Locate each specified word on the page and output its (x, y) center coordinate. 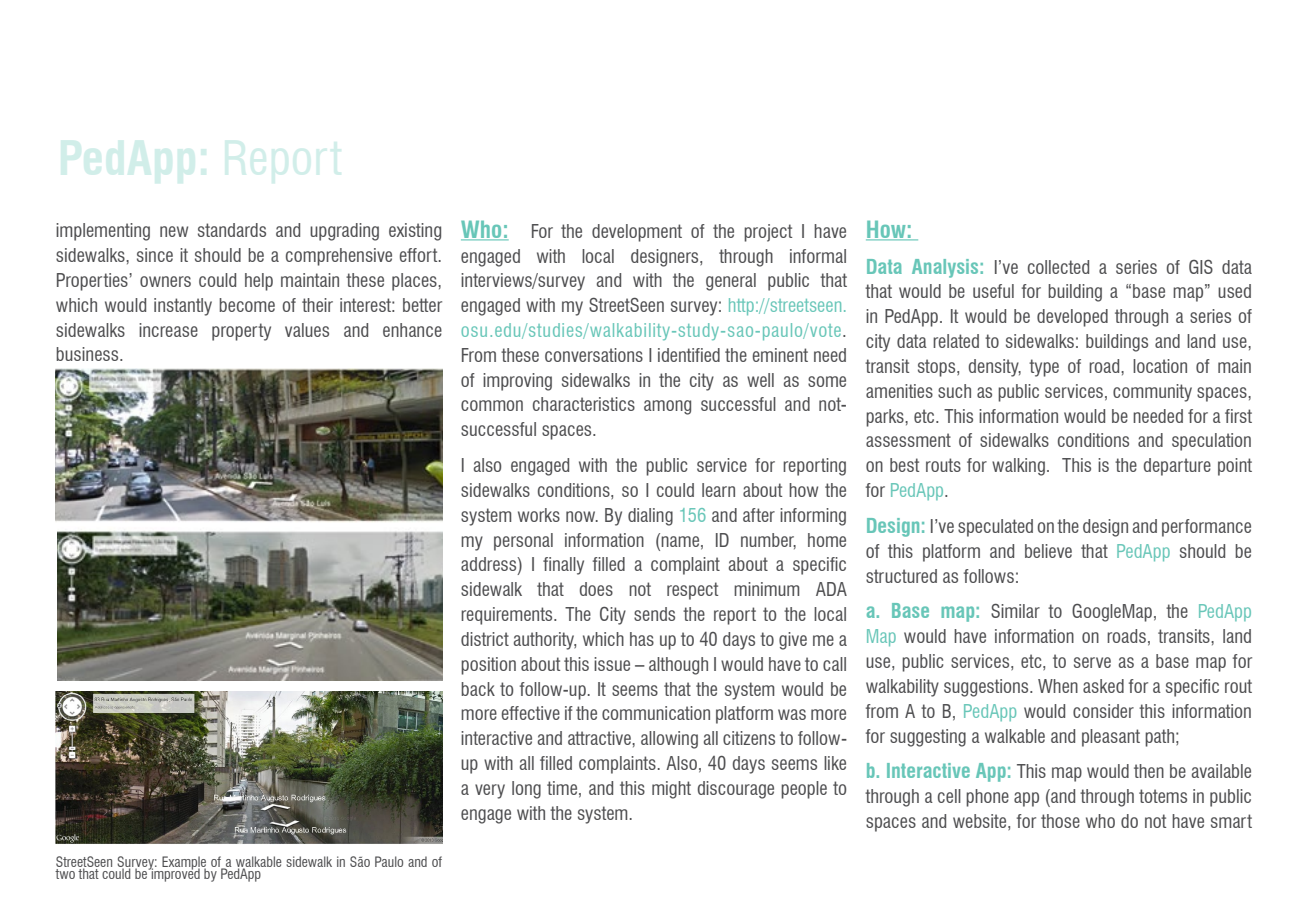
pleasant (1111, 738)
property (241, 332)
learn (718, 490)
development (637, 233)
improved (174, 874)
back (478, 689)
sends (654, 614)
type (1044, 368)
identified (689, 355)
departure (1177, 467)
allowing (669, 740)
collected (1058, 267)
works (539, 515)
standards (232, 230)
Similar (1015, 611)
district (485, 639)
